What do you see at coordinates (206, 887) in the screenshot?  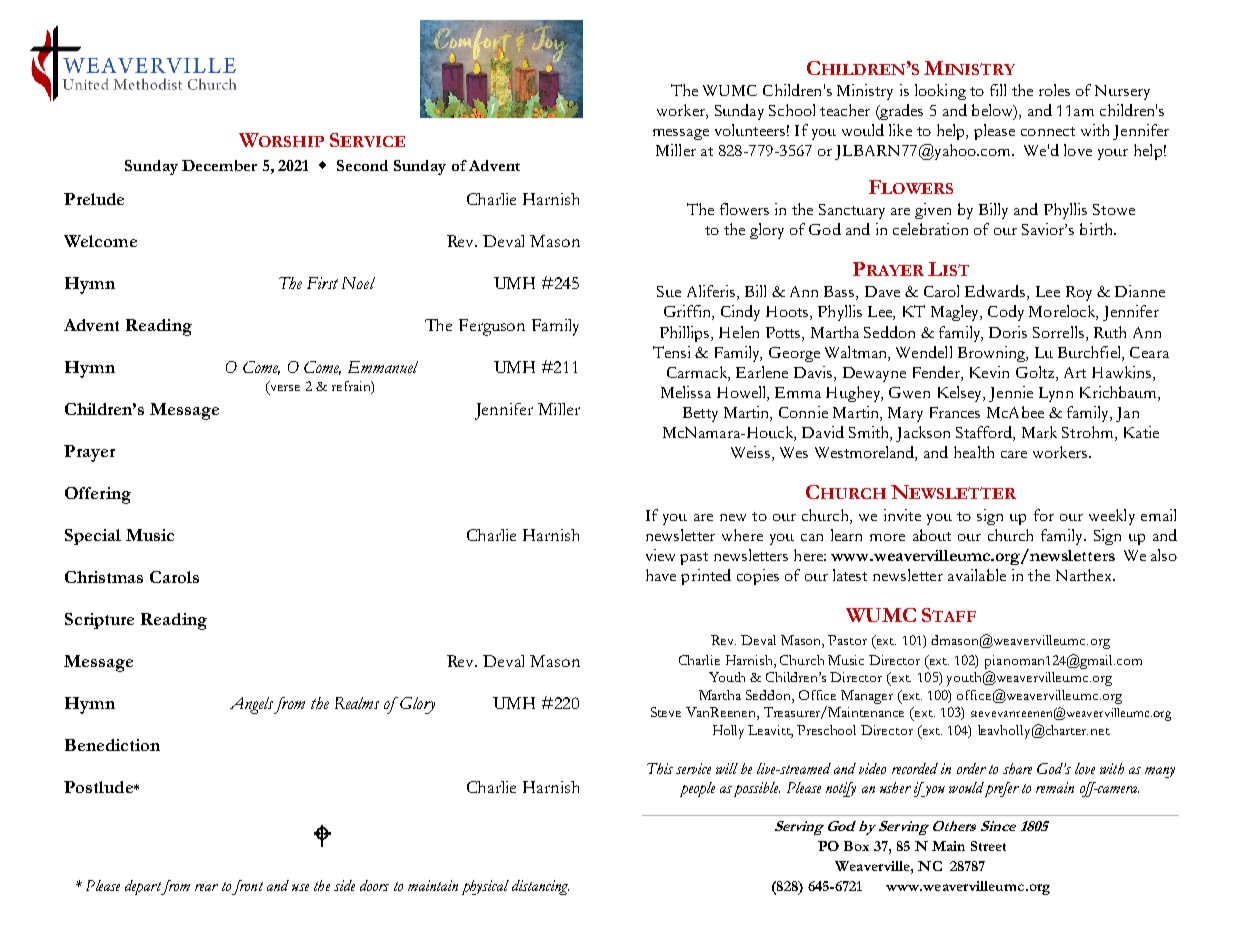 I see `rear` at bounding box center [206, 887].
